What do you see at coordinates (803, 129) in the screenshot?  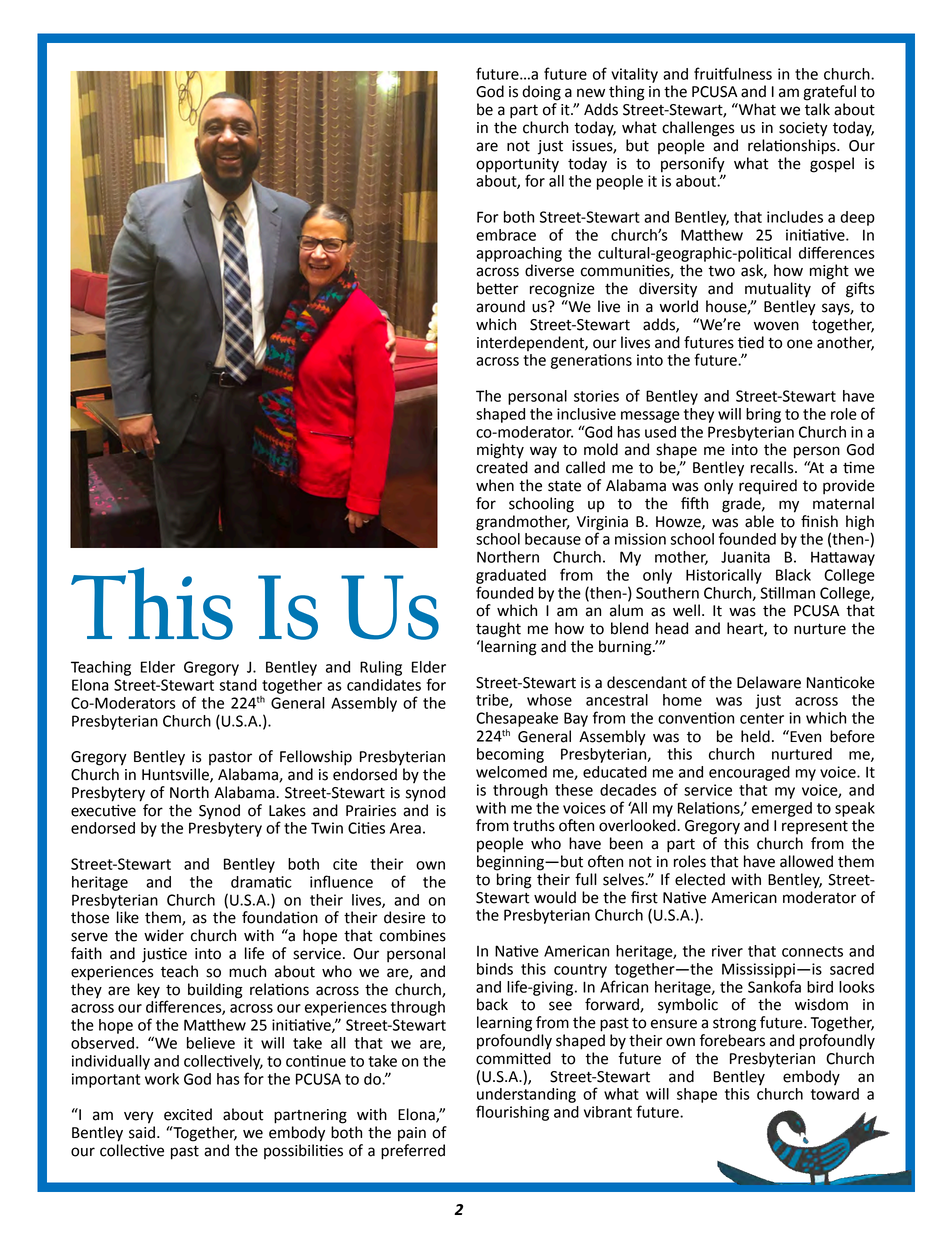 I see `society` at bounding box center [803, 129].
